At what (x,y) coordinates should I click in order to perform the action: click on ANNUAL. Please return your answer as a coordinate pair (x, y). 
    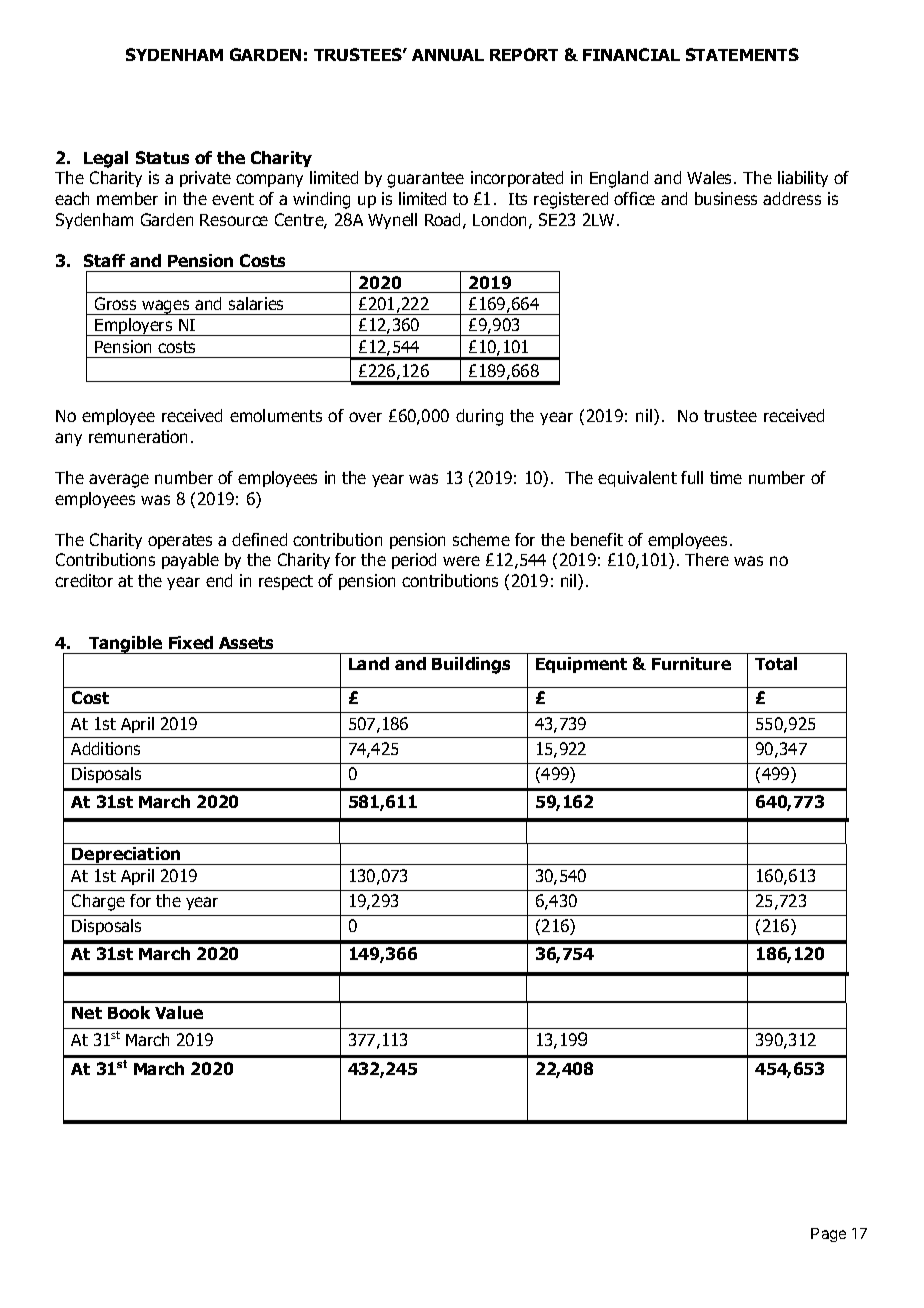
    Looking at the image, I should click on (448, 55).
